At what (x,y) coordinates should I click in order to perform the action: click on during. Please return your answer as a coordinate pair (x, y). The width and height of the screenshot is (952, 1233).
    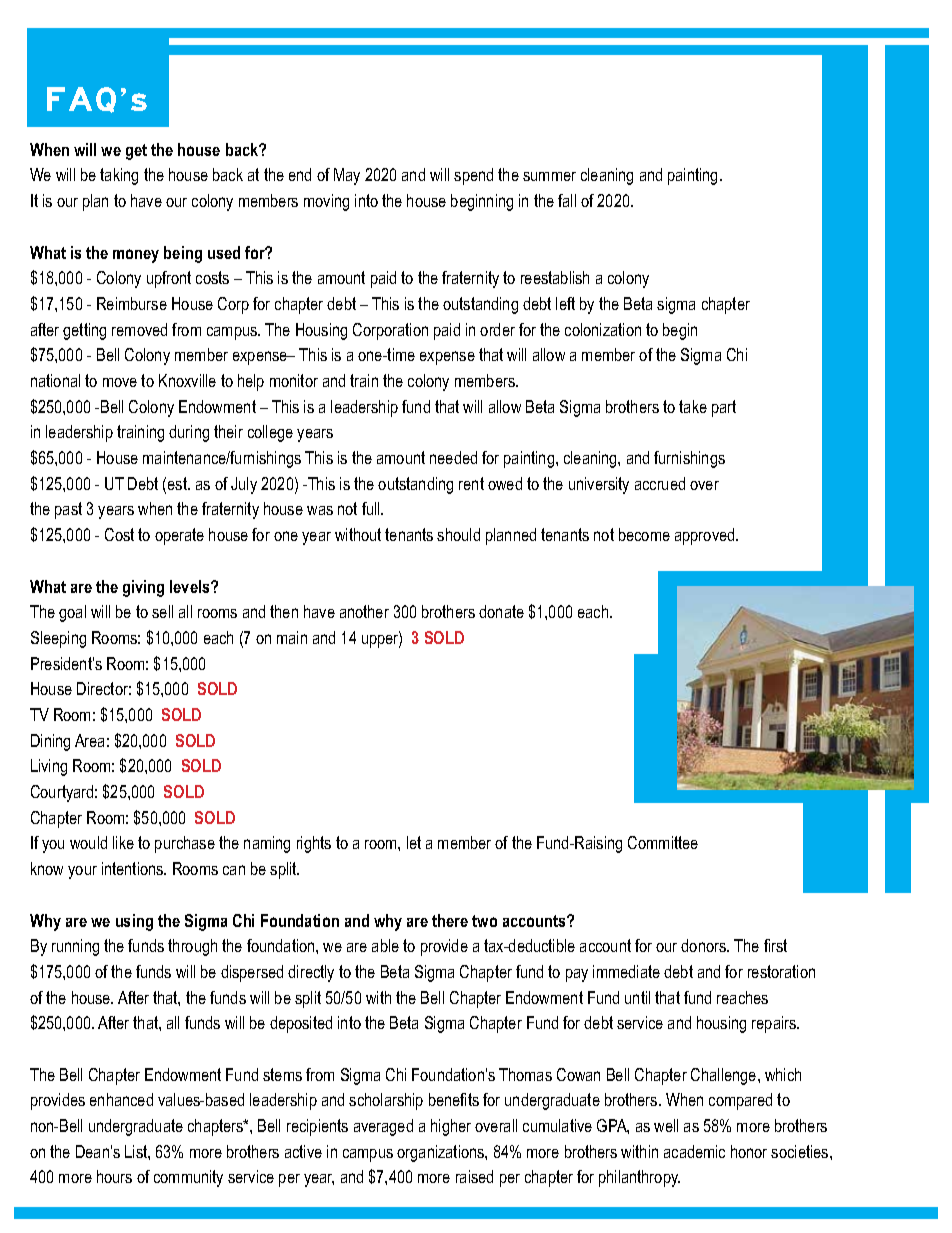
    Looking at the image, I should click on (189, 433).
